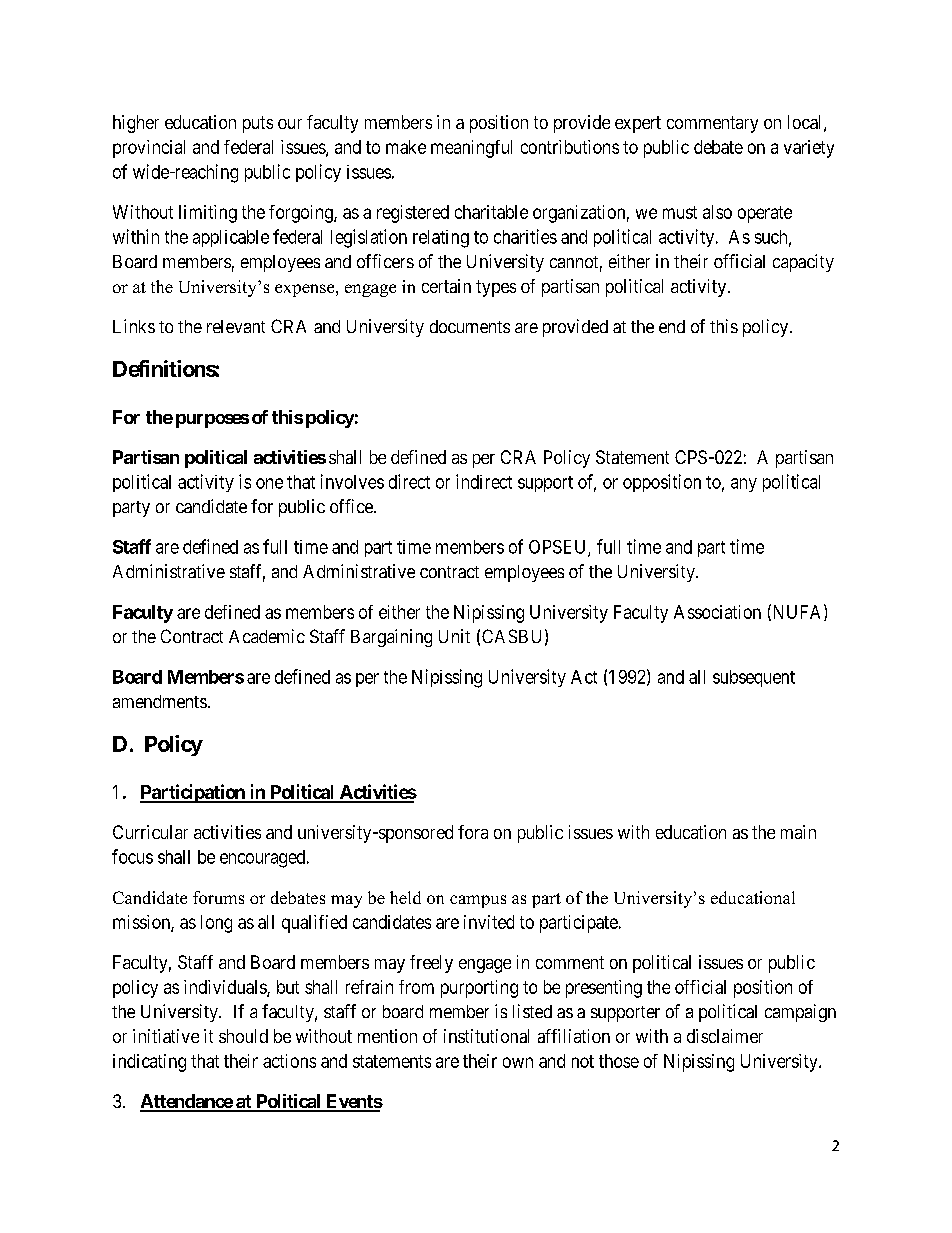 The image size is (952, 1233). Describe the element at coordinates (717, 612) in the document. I see `Association` at that location.
